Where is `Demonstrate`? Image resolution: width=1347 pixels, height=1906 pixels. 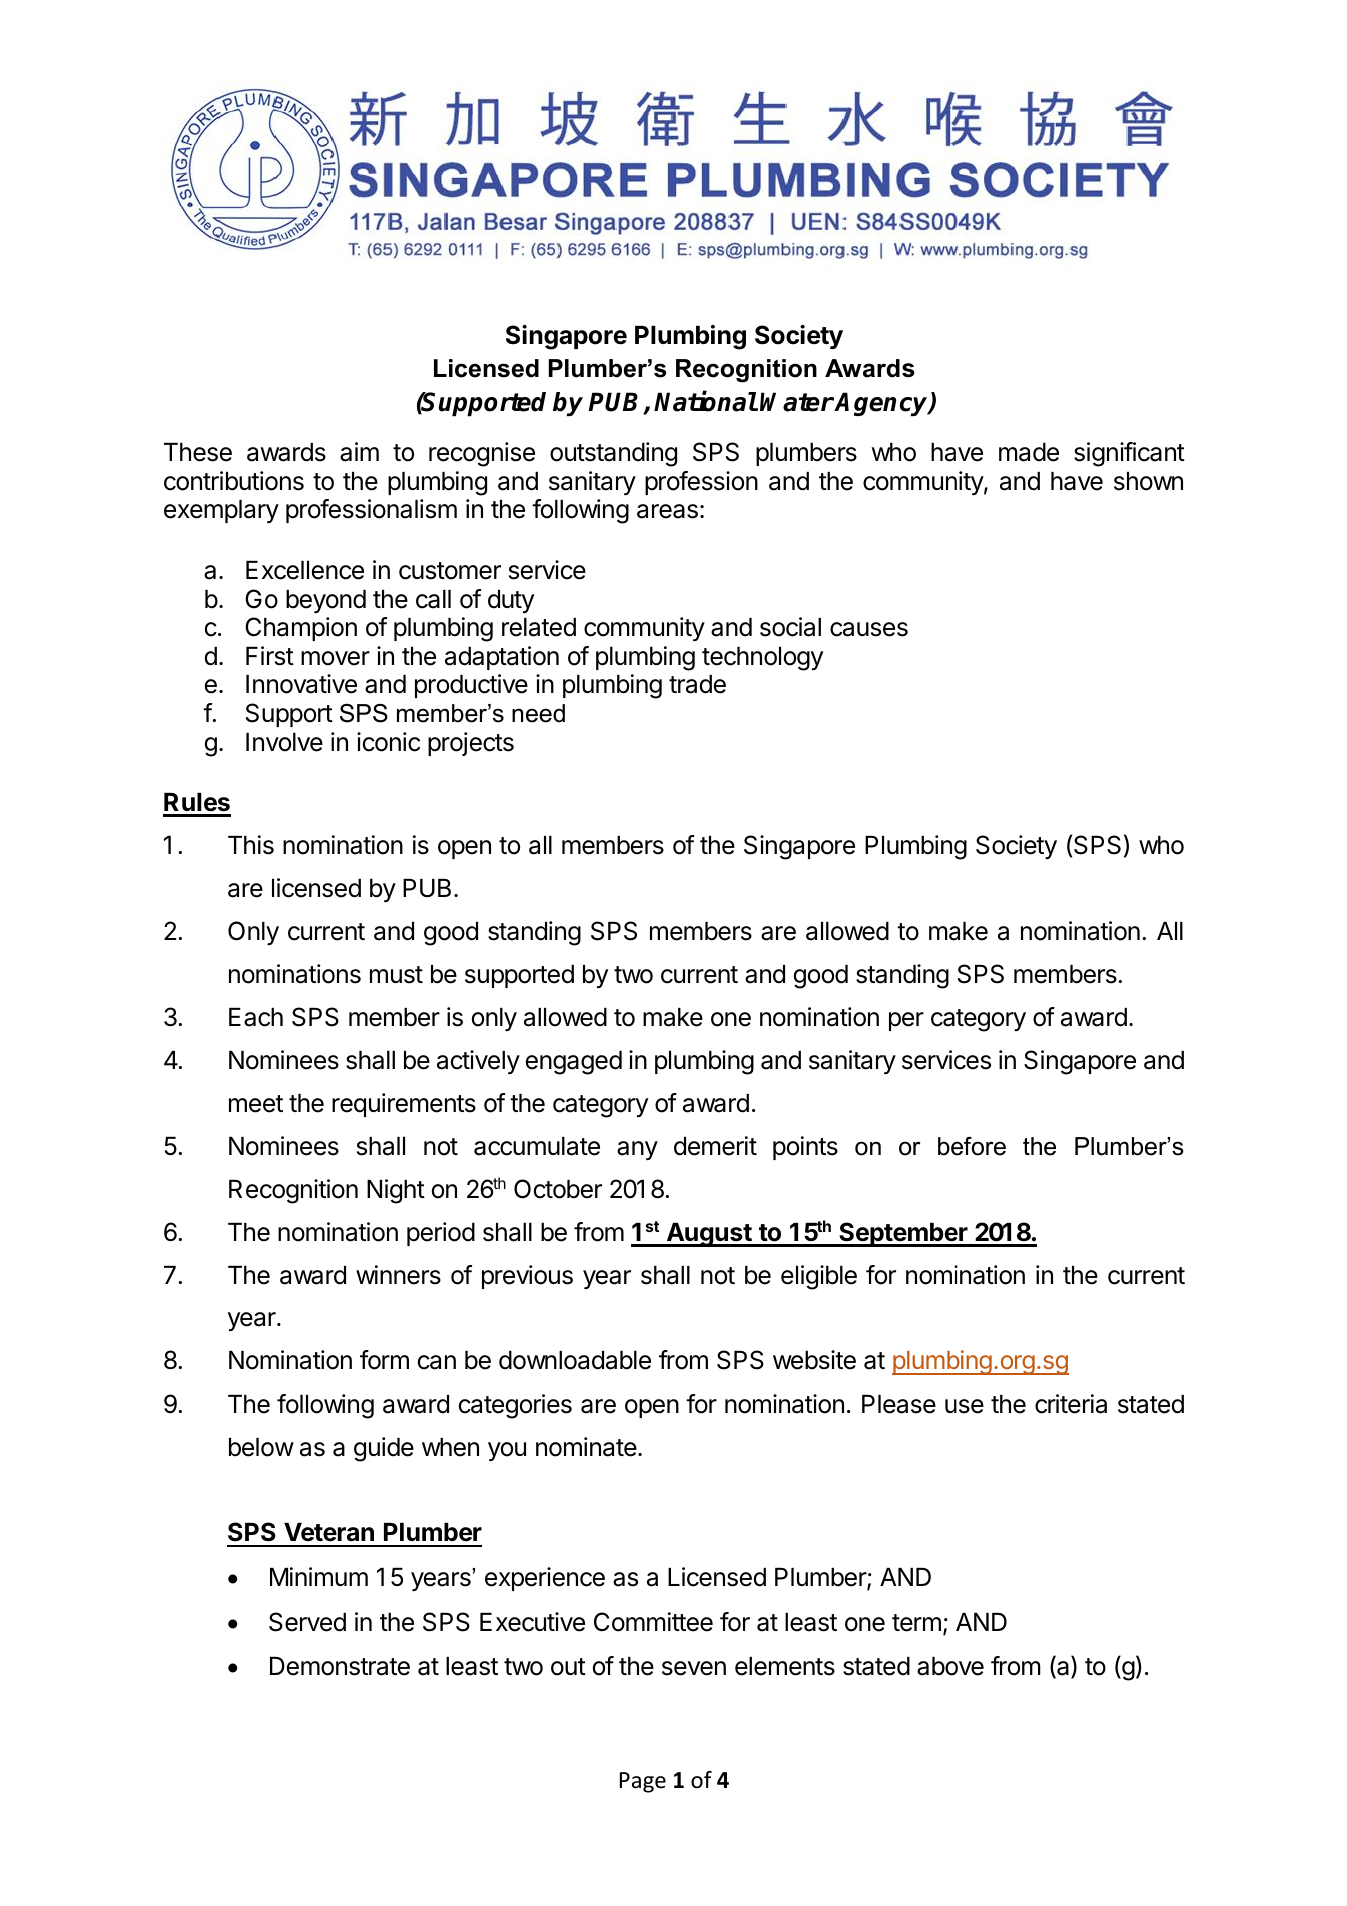
Demonstrate is located at coordinates (340, 1666).
